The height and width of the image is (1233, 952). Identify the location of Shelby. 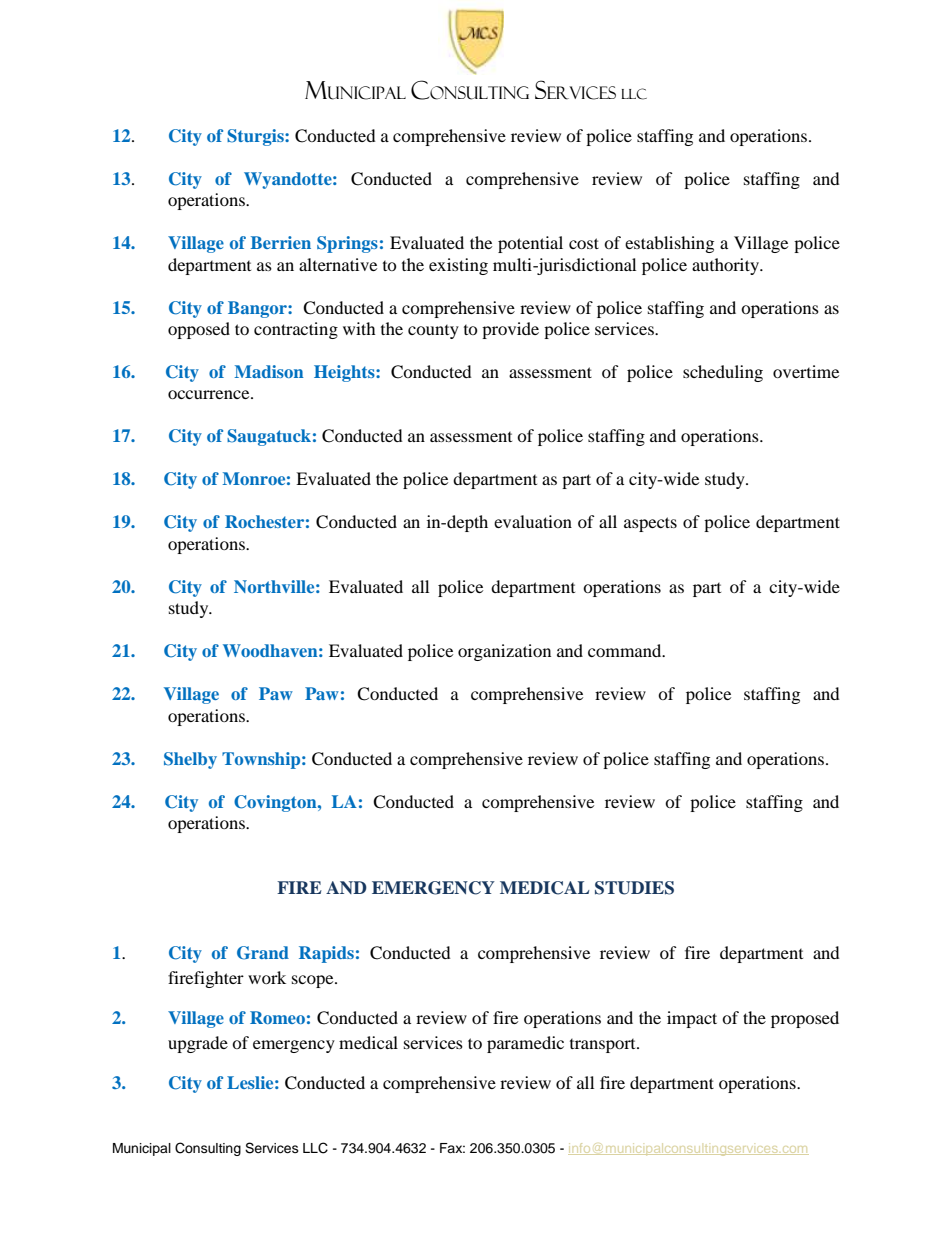
(190, 760).
